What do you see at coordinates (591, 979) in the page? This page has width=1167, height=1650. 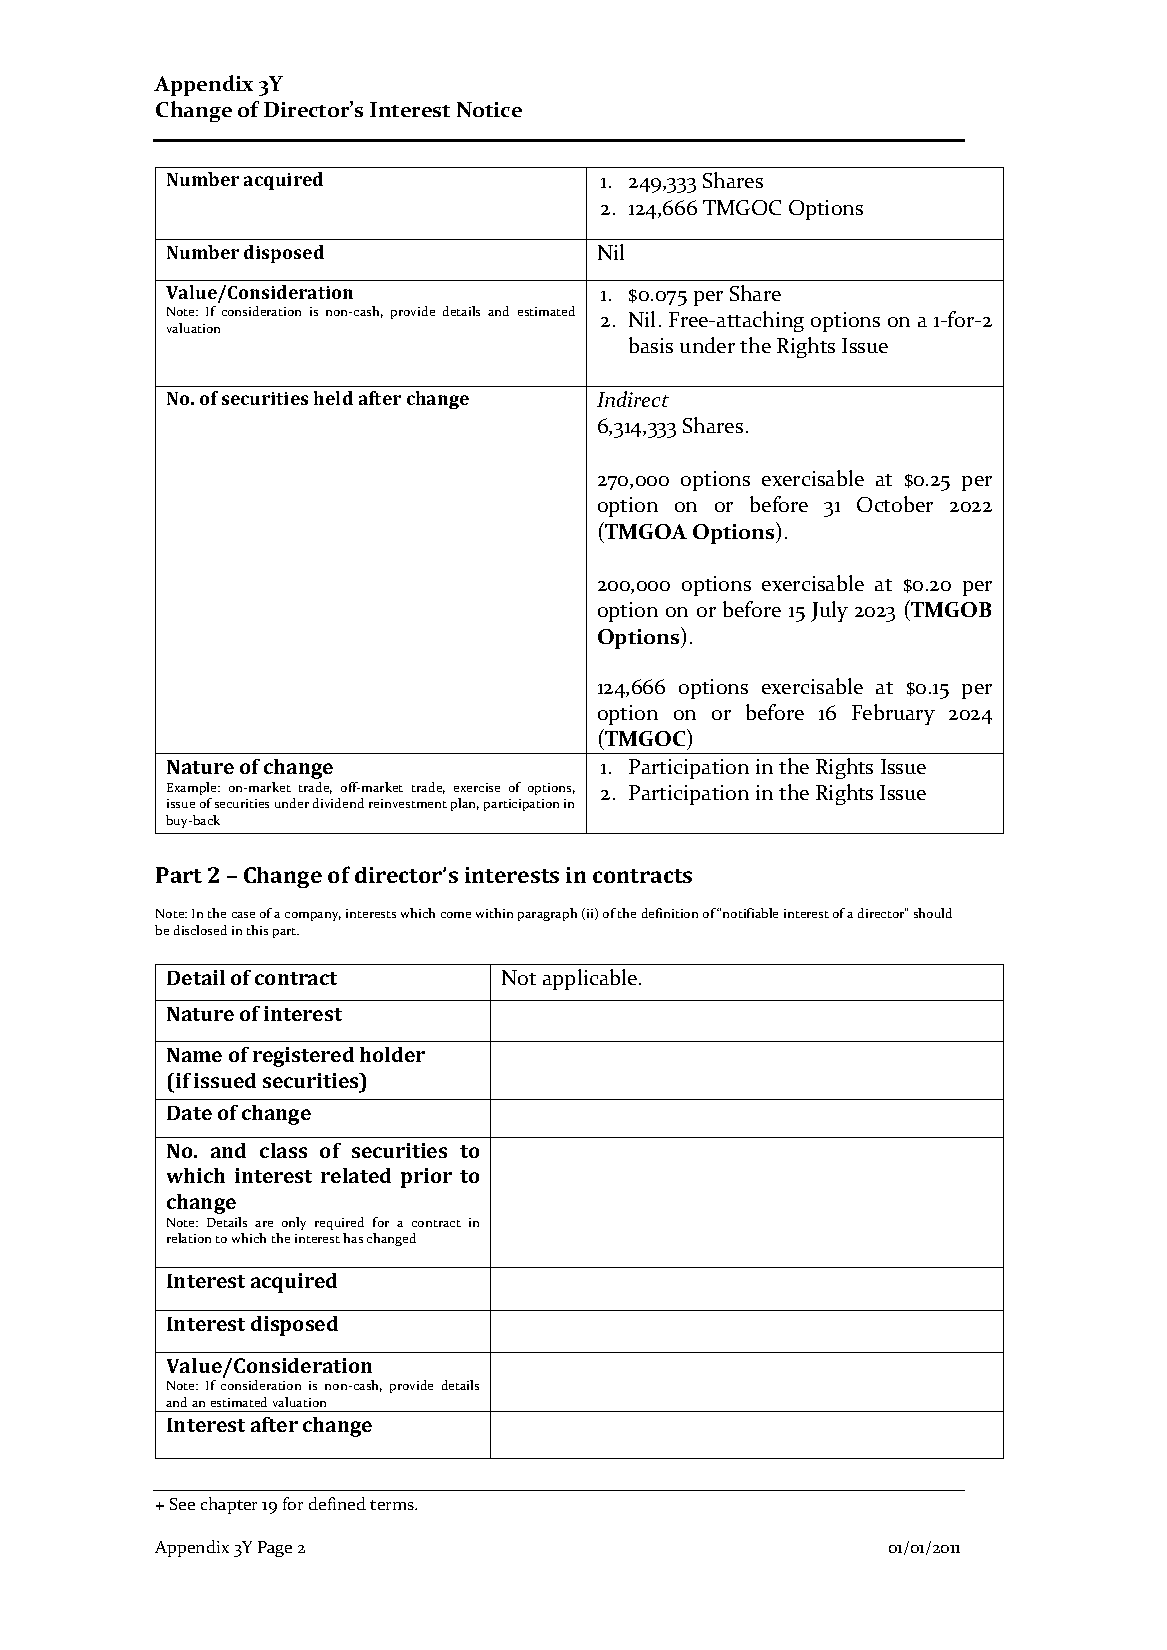 I see `applicable` at bounding box center [591, 979].
